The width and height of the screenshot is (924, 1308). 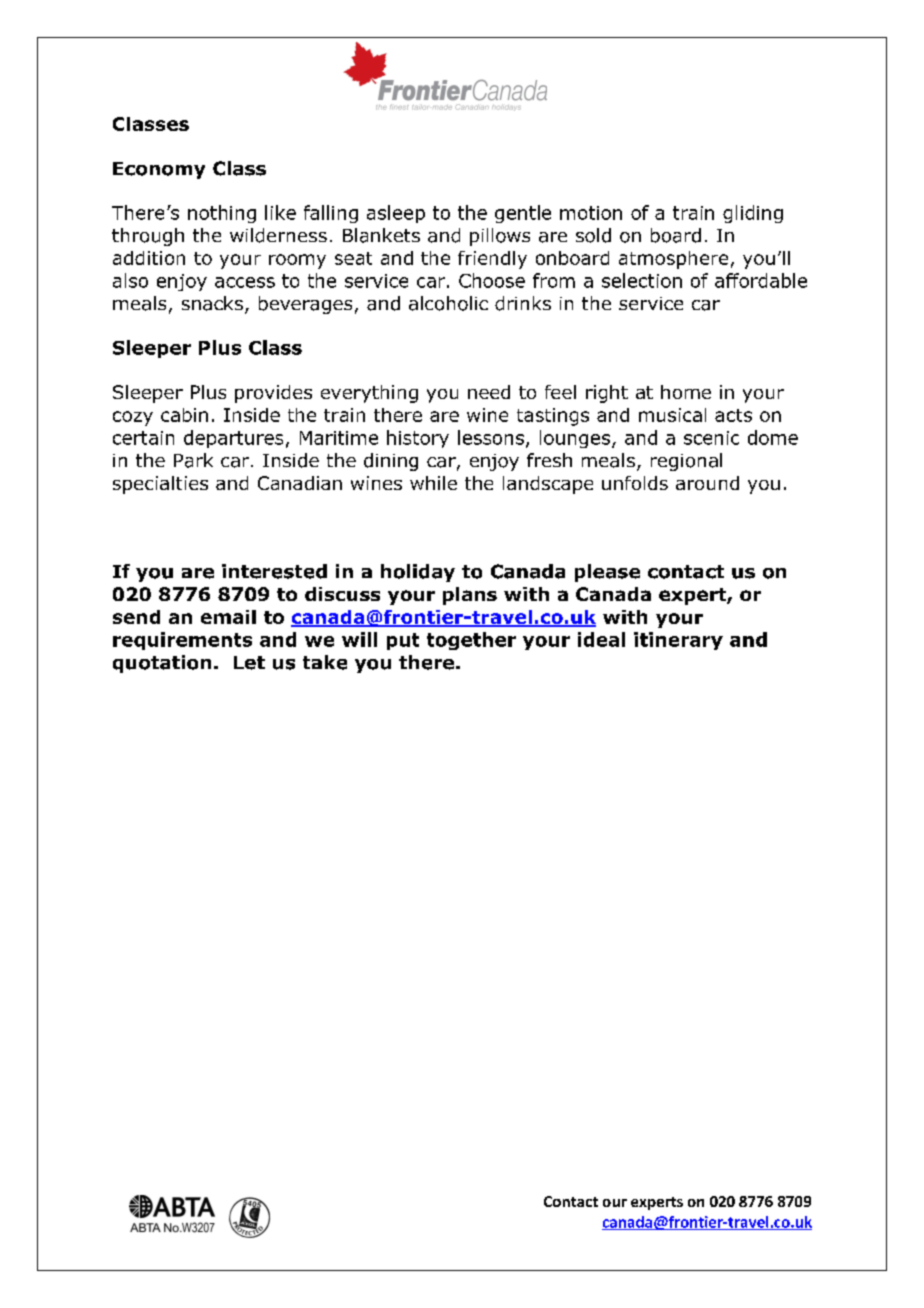 I want to click on itinerary, so click(x=678, y=641).
